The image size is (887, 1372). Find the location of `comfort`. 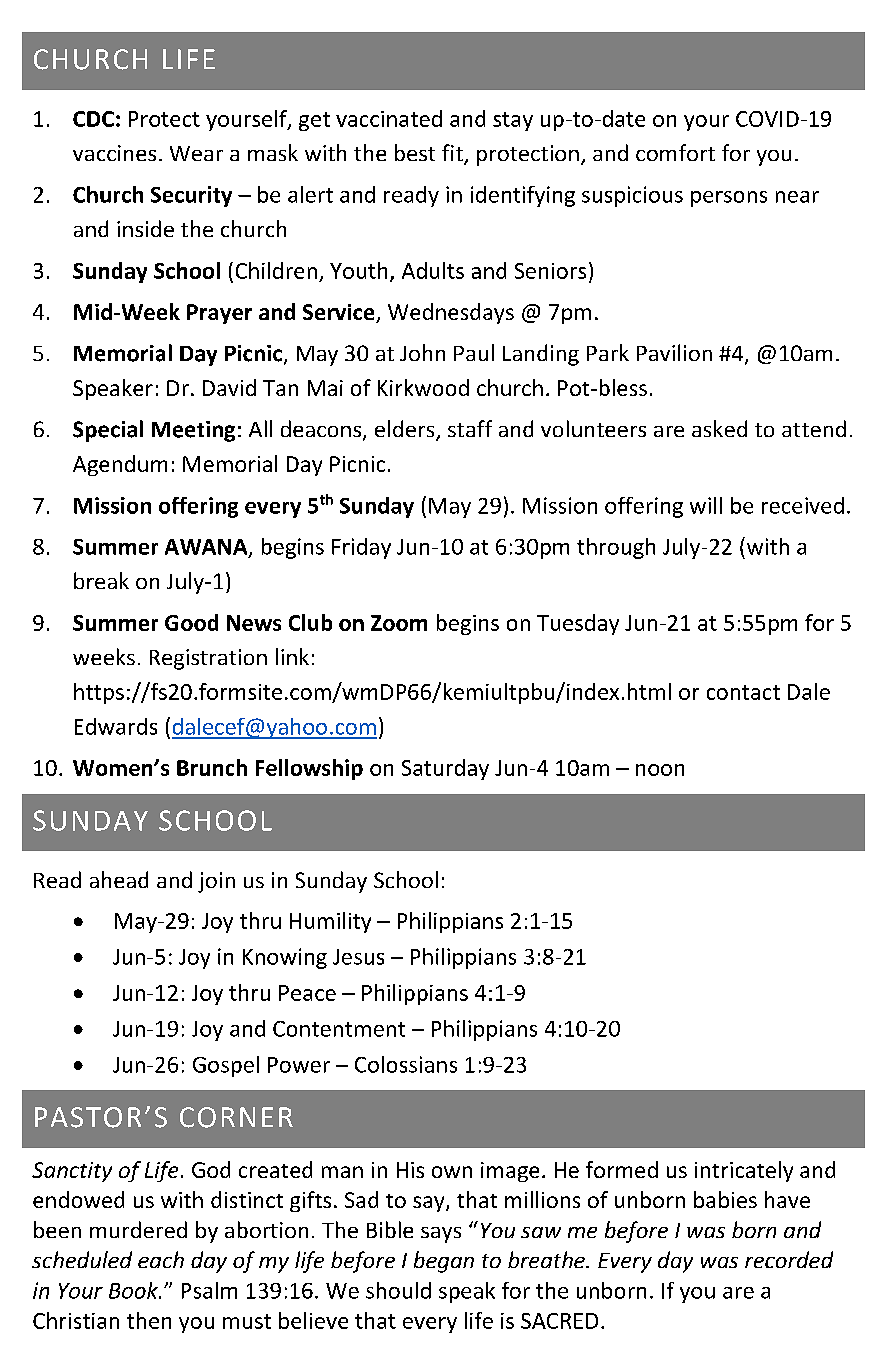

comfort is located at coordinates (675, 152).
